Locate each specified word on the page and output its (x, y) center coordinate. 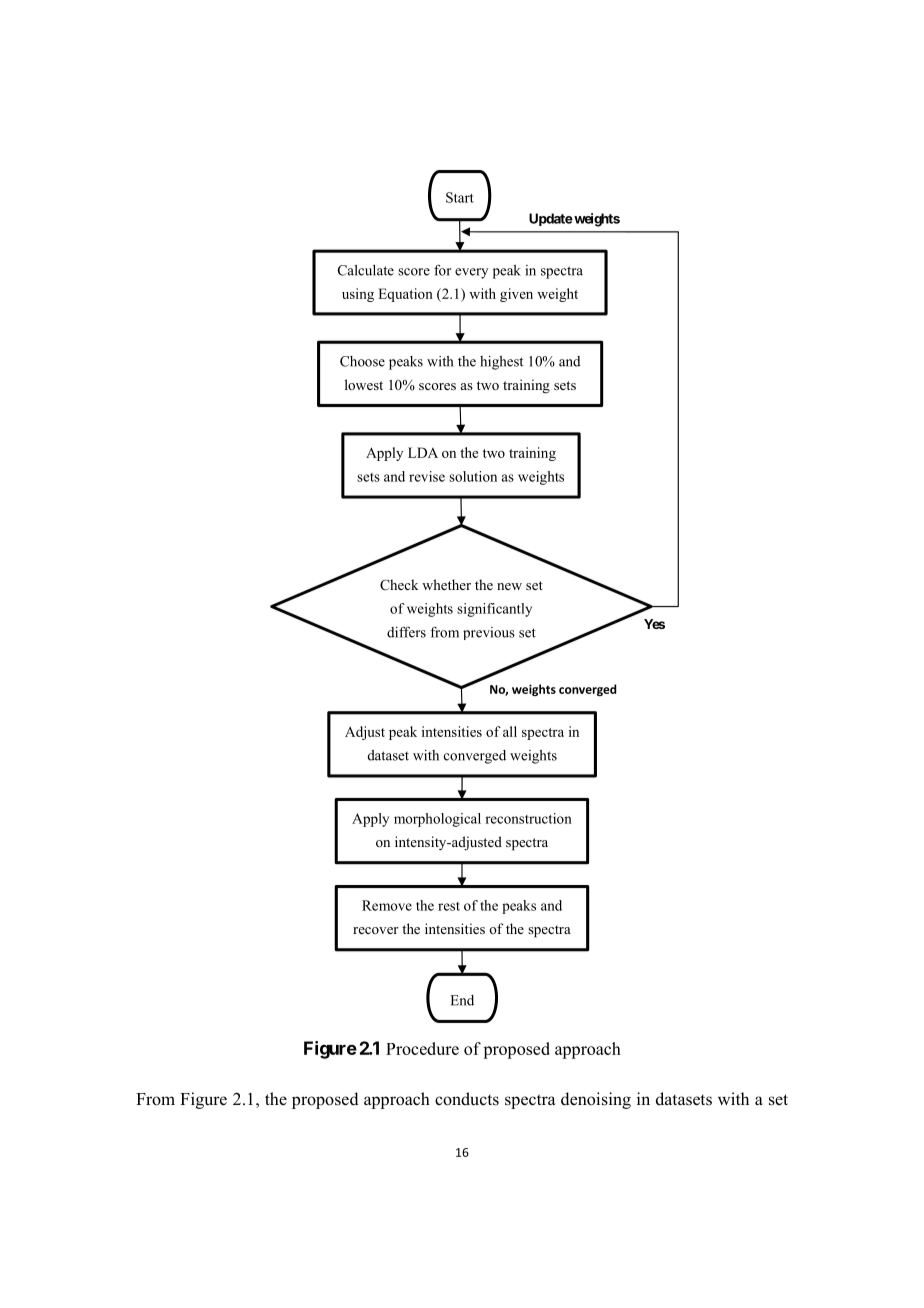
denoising (596, 1100)
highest (501, 363)
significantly (494, 610)
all (510, 731)
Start (460, 197)
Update (551, 219)
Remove (387, 905)
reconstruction (528, 818)
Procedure (422, 1048)
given (516, 295)
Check (399, 585)
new (509, 586)
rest (449, 906)
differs (406, 632)
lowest (364, 384)
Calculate (366, 270)
